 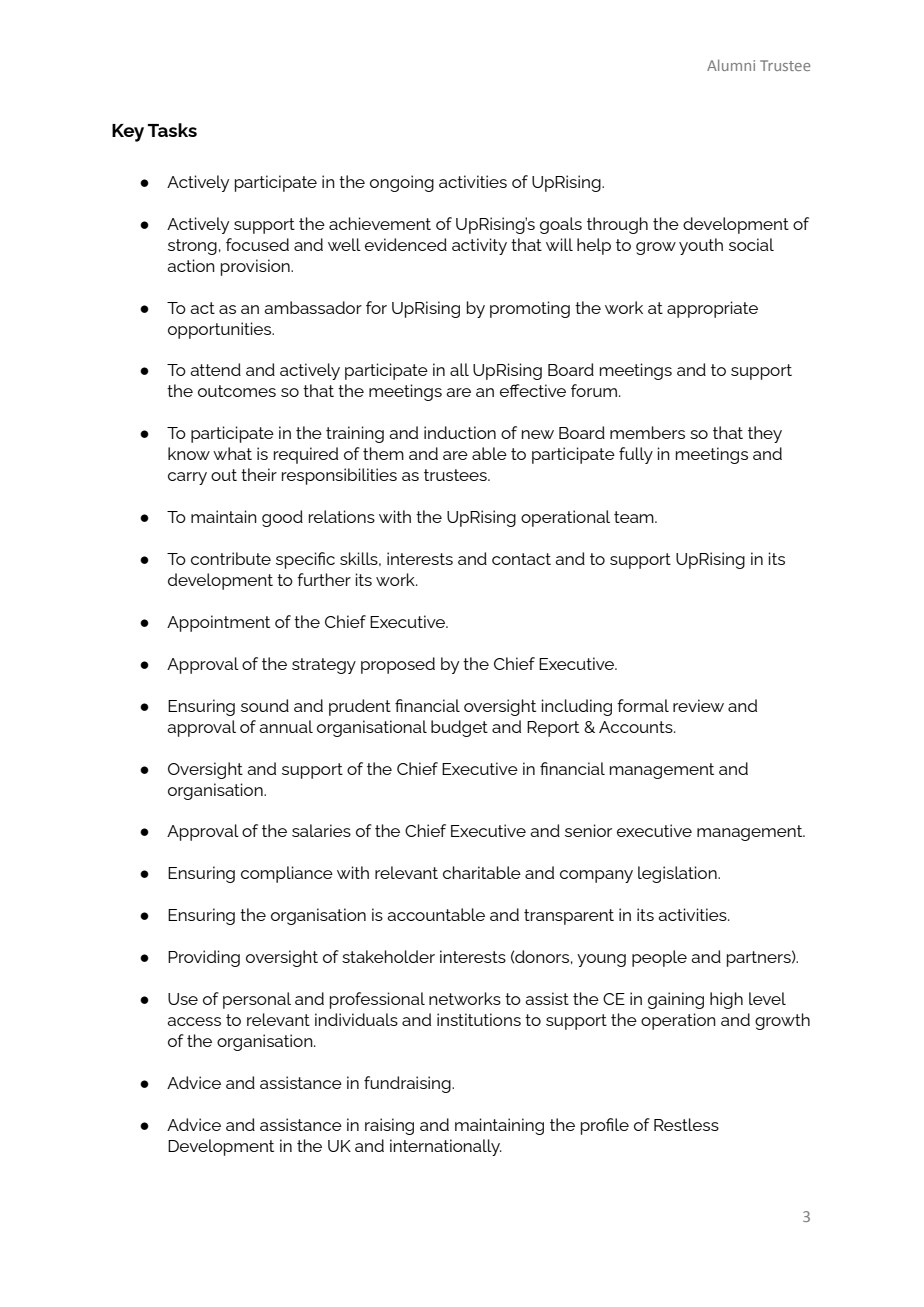 What do you see at coordinates (172, 130) in the page?
I see `Tasks` at bounding box center [172, 130].
